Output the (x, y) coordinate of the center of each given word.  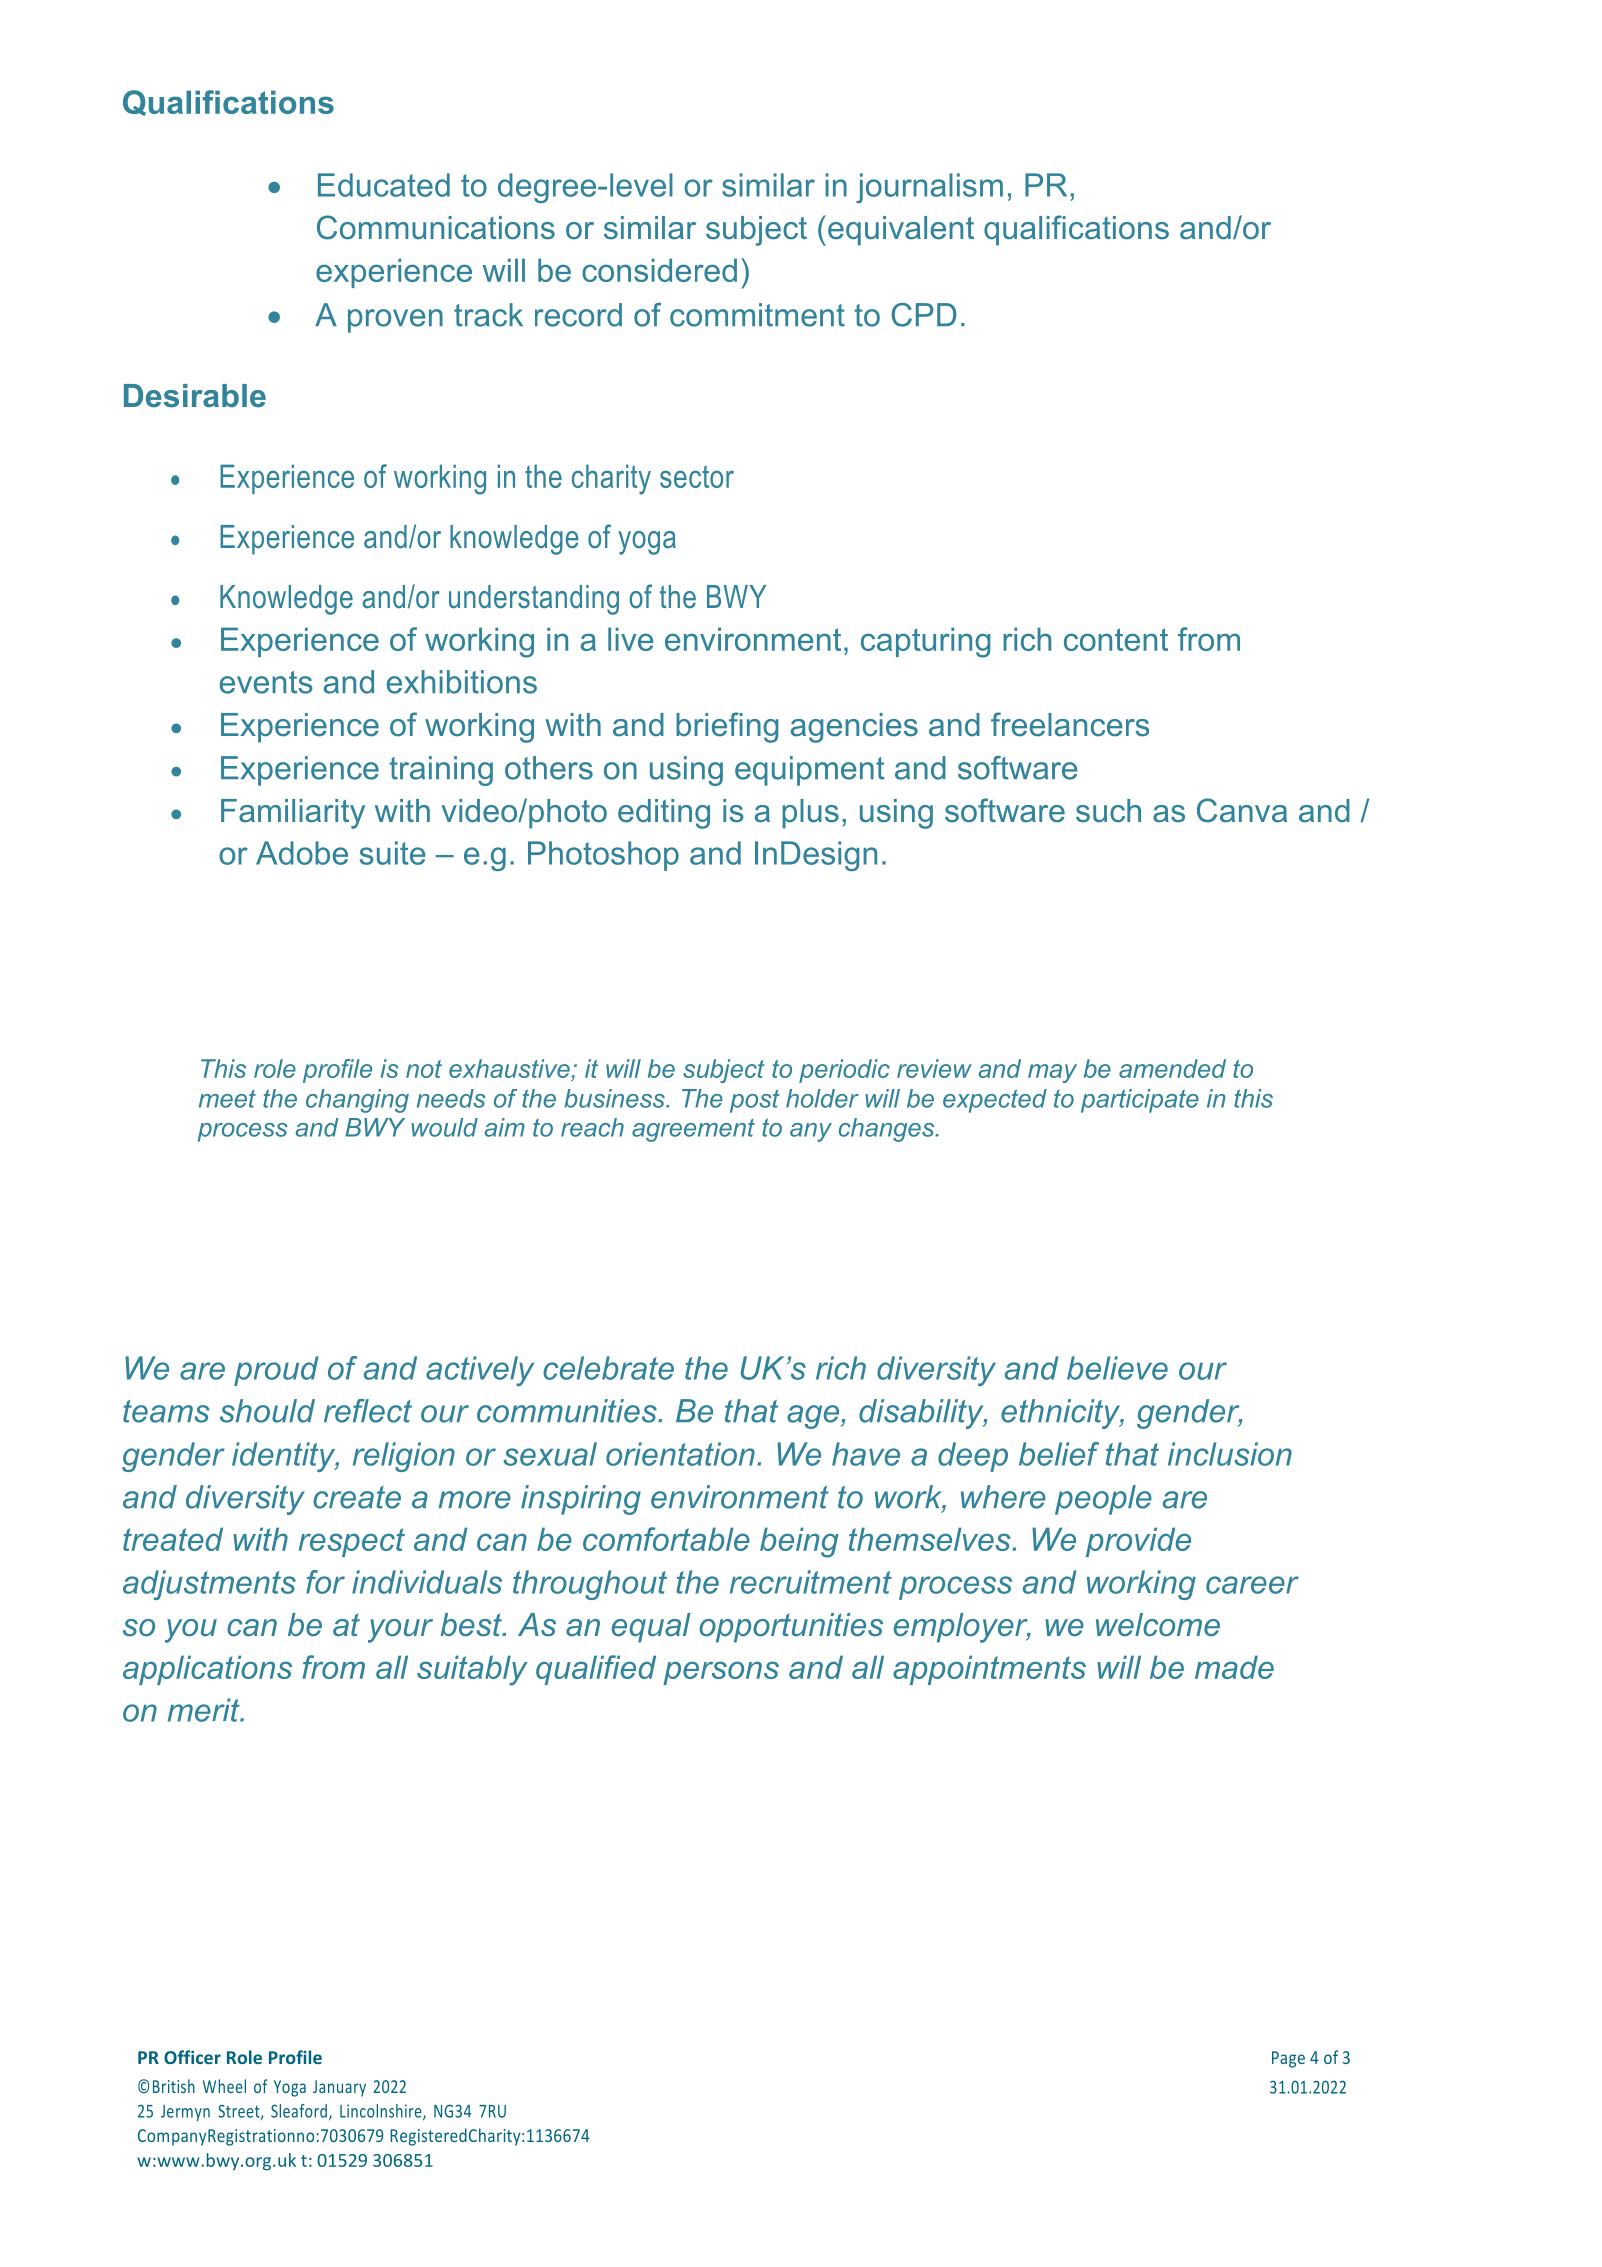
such (1108, 811)
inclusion (1230, 1454)
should (267, 1411)
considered (659, 270)
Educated (384, 185)
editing (664, 814)
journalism (929, 188)
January (339, 2088)
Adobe (302, 853)
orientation (680, 1454)
